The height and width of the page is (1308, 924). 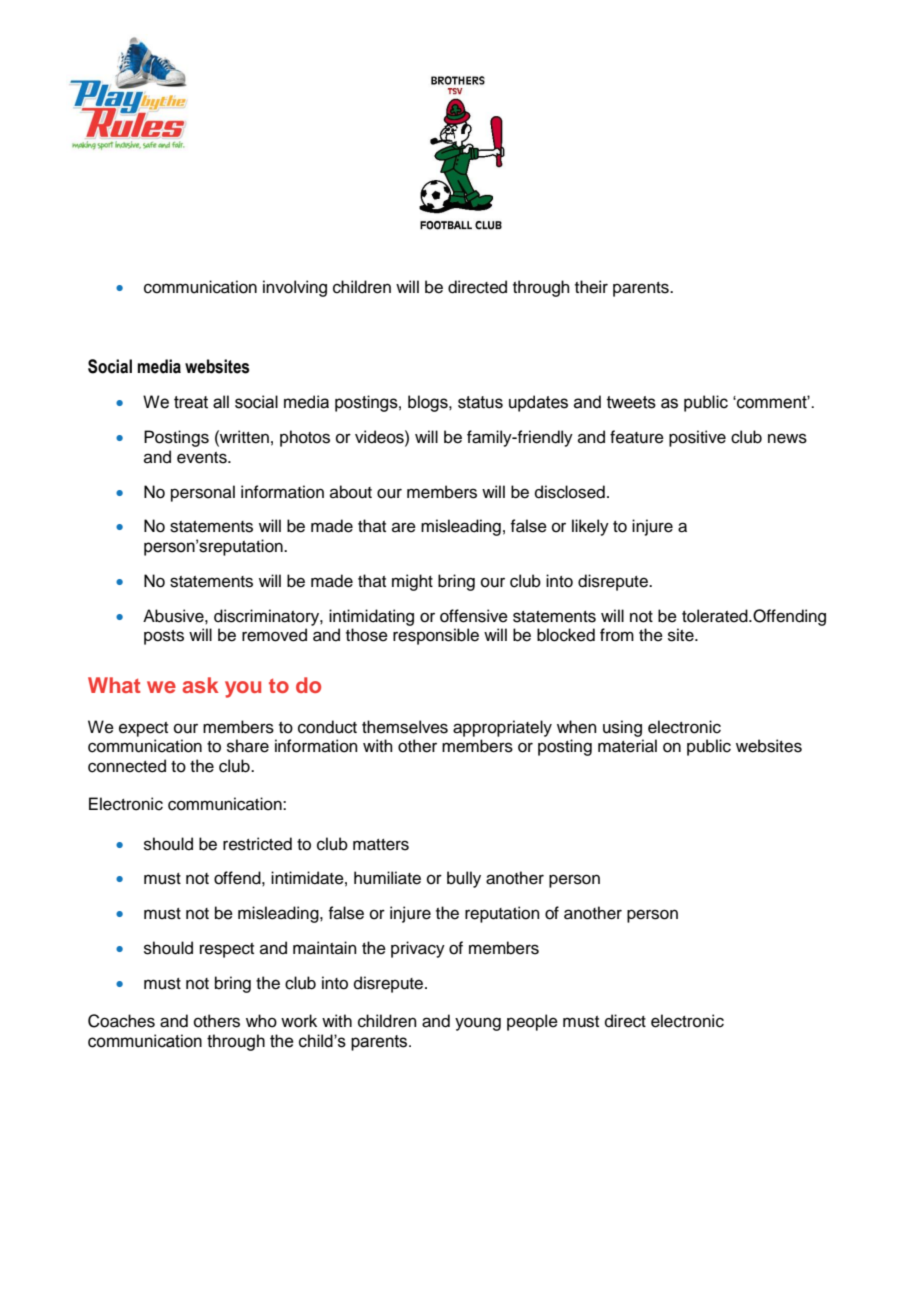 What do you see at coordinates (164, 637) in the page?
I see `posts` at bounding box center [164, 637].
